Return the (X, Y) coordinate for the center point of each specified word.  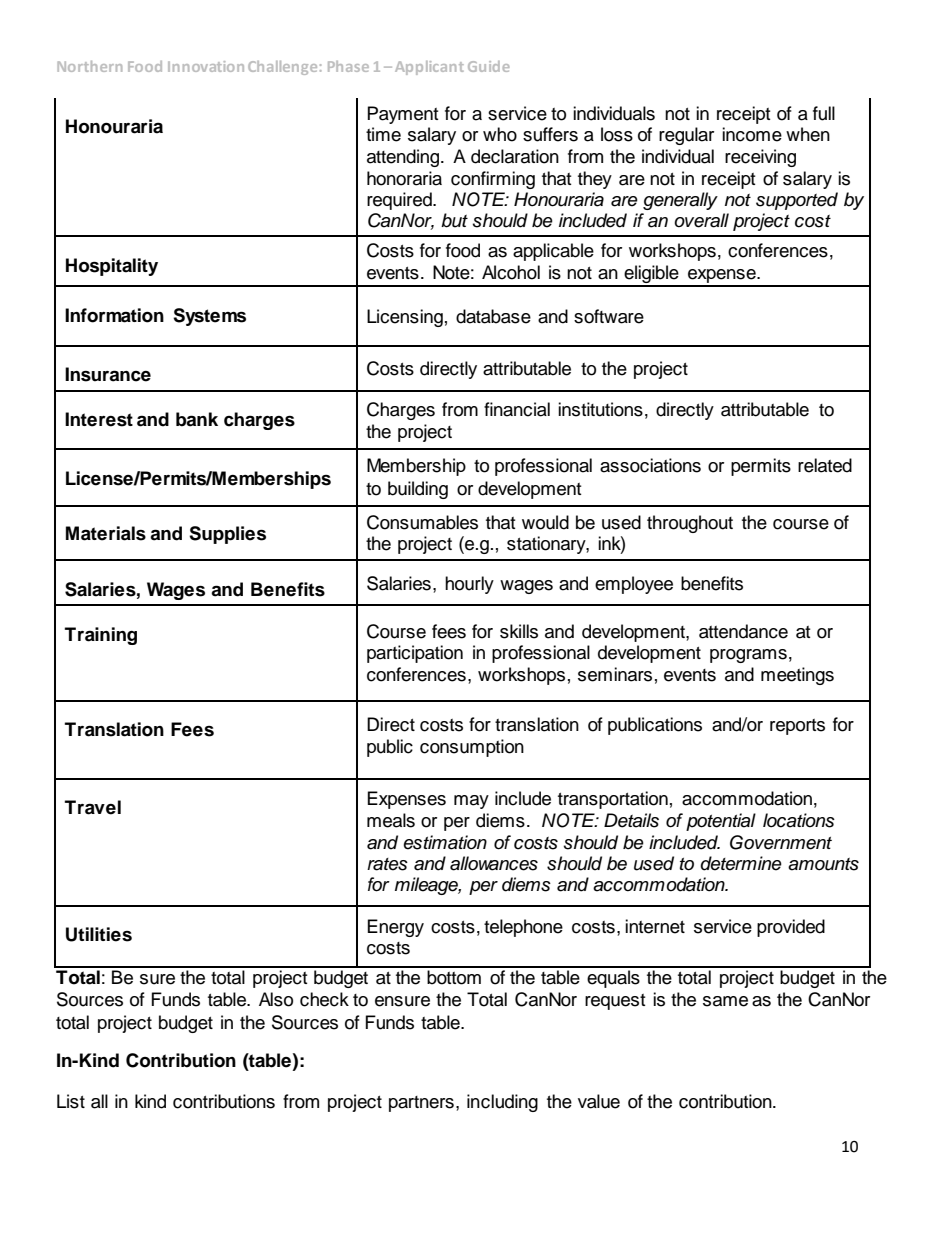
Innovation (206, 66)
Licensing (405, 318)
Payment (403, 115)
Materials (106, 533)
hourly (469, 585)
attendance (743, 631)
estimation (445, 842)
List (71, 1101)
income (752, 134)
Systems (209, 317)
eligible (651, 275)
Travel (93, 807)
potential (721, 822)
